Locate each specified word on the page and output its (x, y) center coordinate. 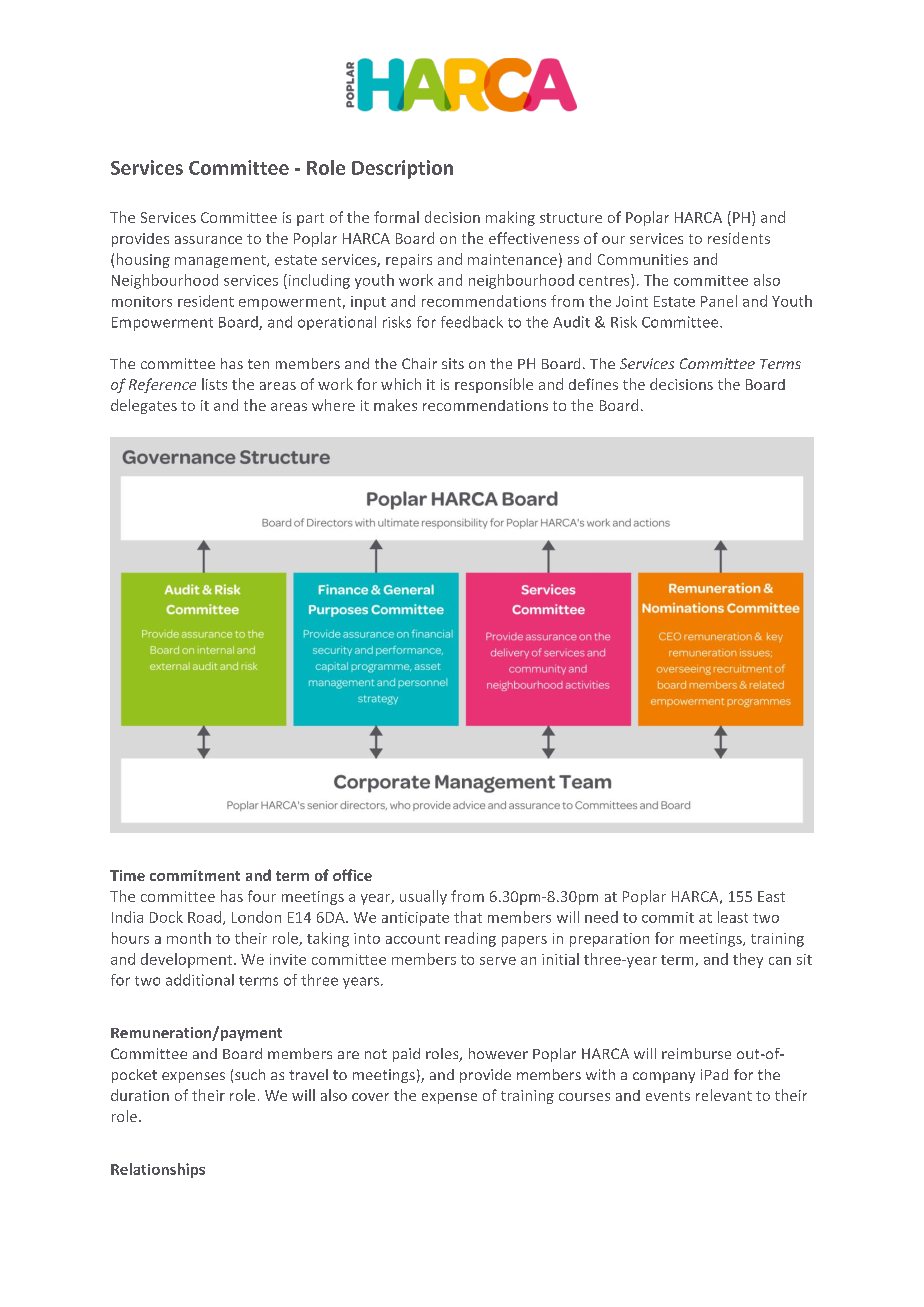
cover (370, 1097)
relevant (724, 1095)
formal (396, 217)
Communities (643, 259)
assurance (208, 240)
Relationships (158, 1170)
